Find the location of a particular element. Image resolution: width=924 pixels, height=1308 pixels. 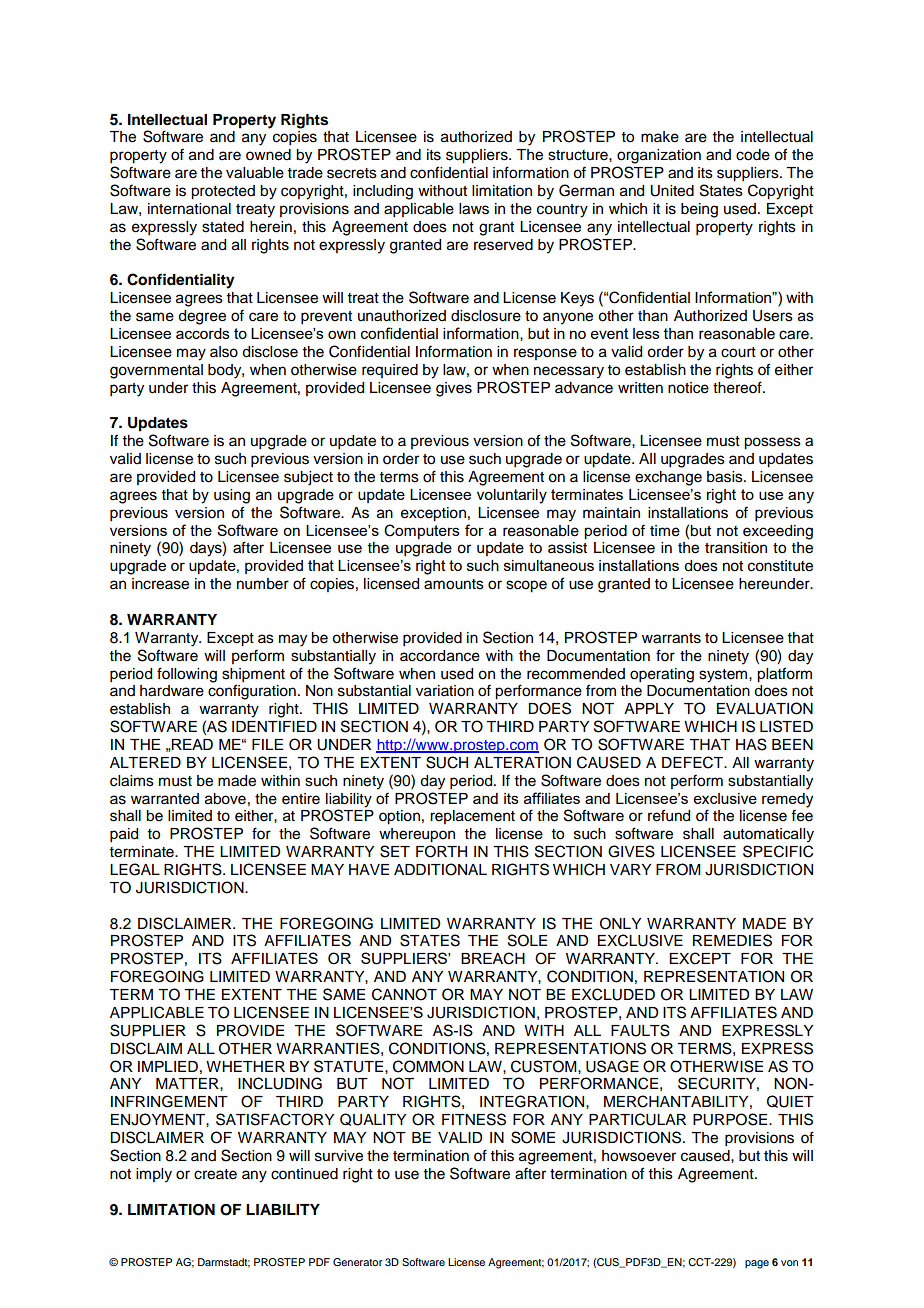

system is located at coordinates (724, 676).
